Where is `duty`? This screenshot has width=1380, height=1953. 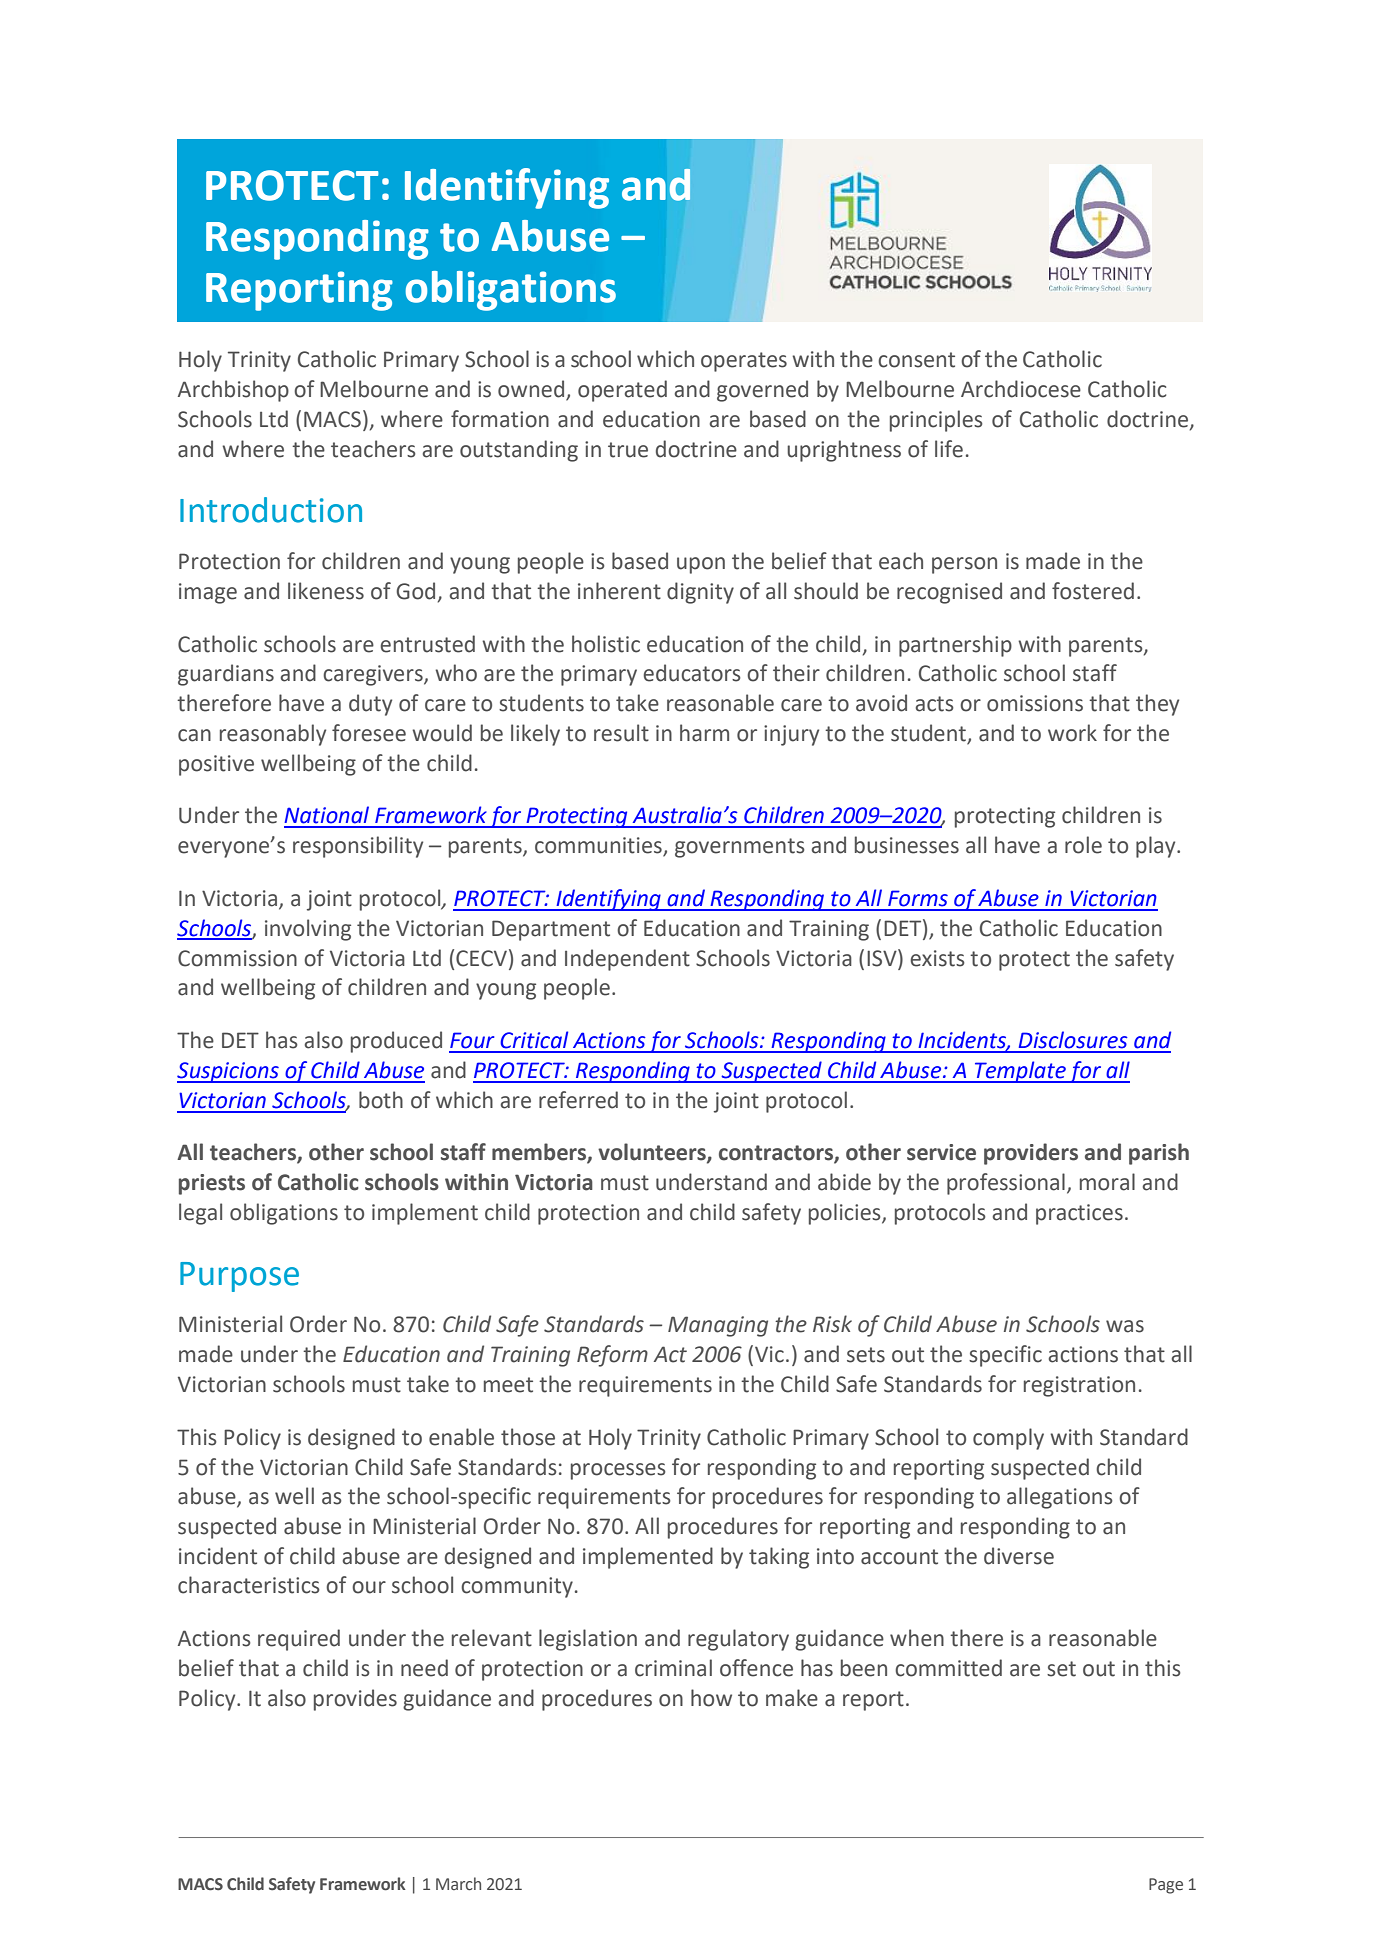 duty is located at coordinates (370, 705).
